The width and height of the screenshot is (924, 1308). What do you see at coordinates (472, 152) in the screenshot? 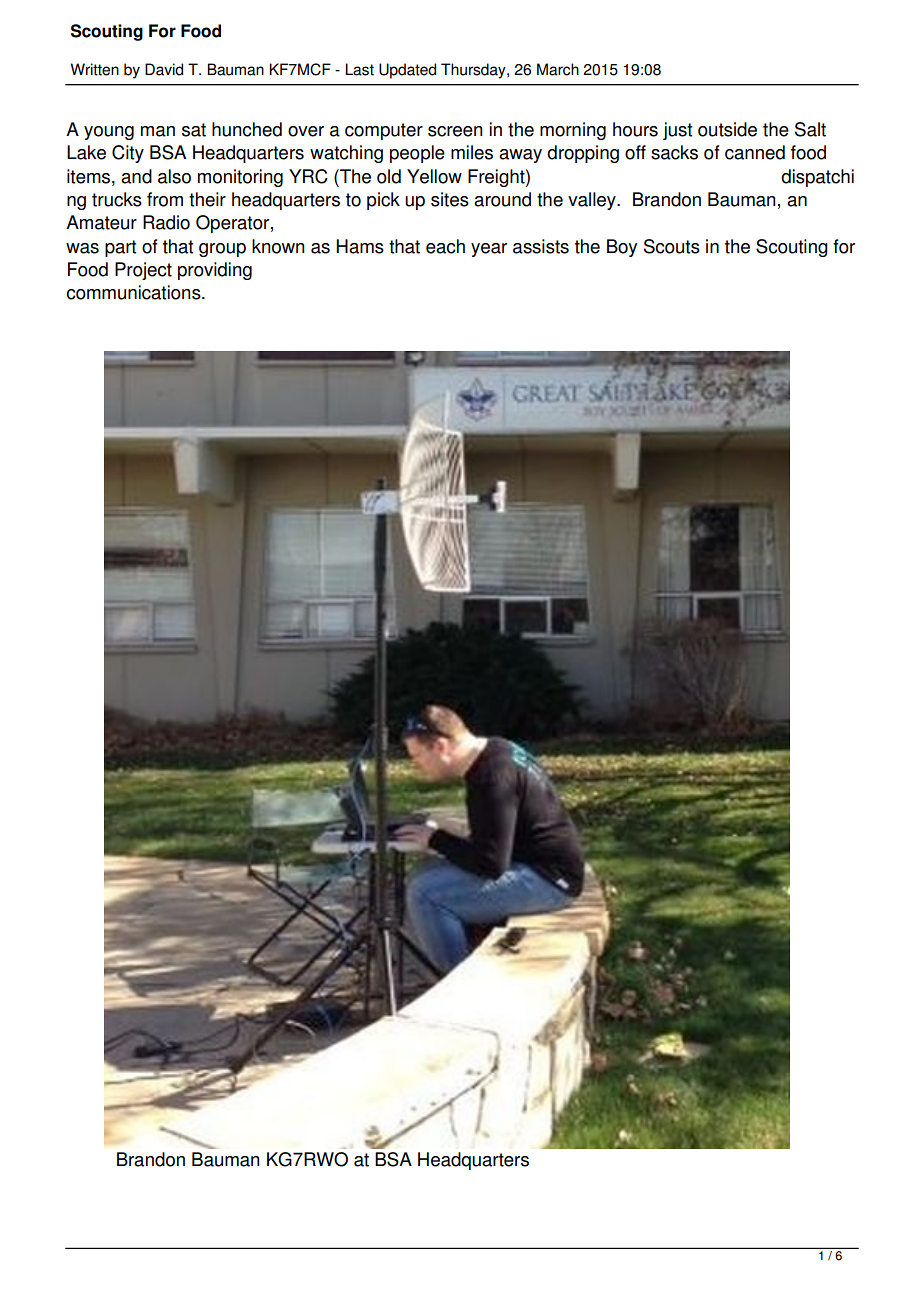
I see `miles` at bounding box center [472, 152].
